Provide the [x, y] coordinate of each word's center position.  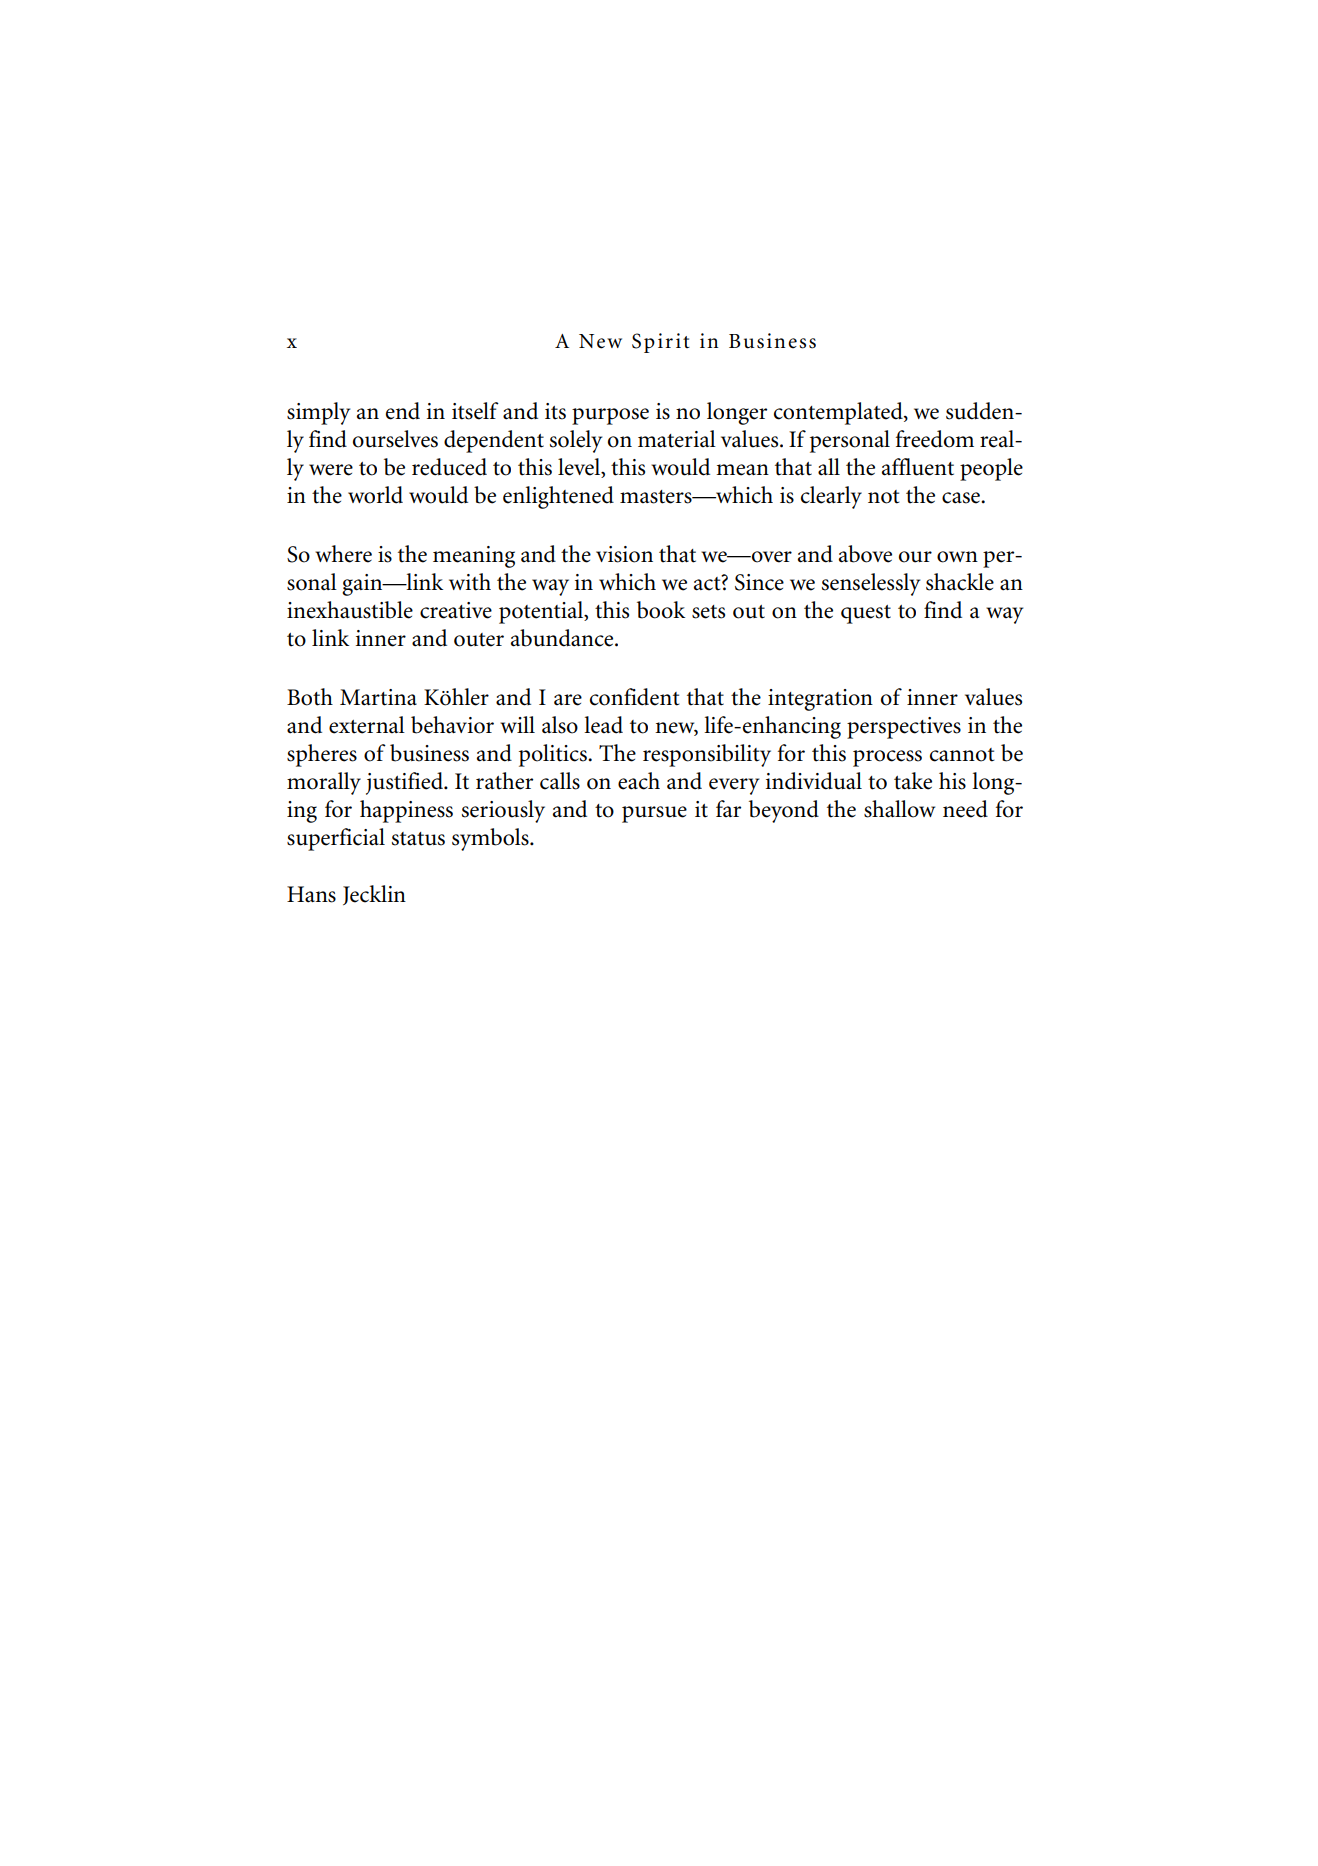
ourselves [395, 439]
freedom [935, 439]
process [887, 758]
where [343, 554]
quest [866, 614]
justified [405, 783]
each [639, 781]
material [677, 439]
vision [624, 554]
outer [479, 640]
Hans [311, 894]
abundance [563, 638]
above [865, 554]
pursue [654, 814]
